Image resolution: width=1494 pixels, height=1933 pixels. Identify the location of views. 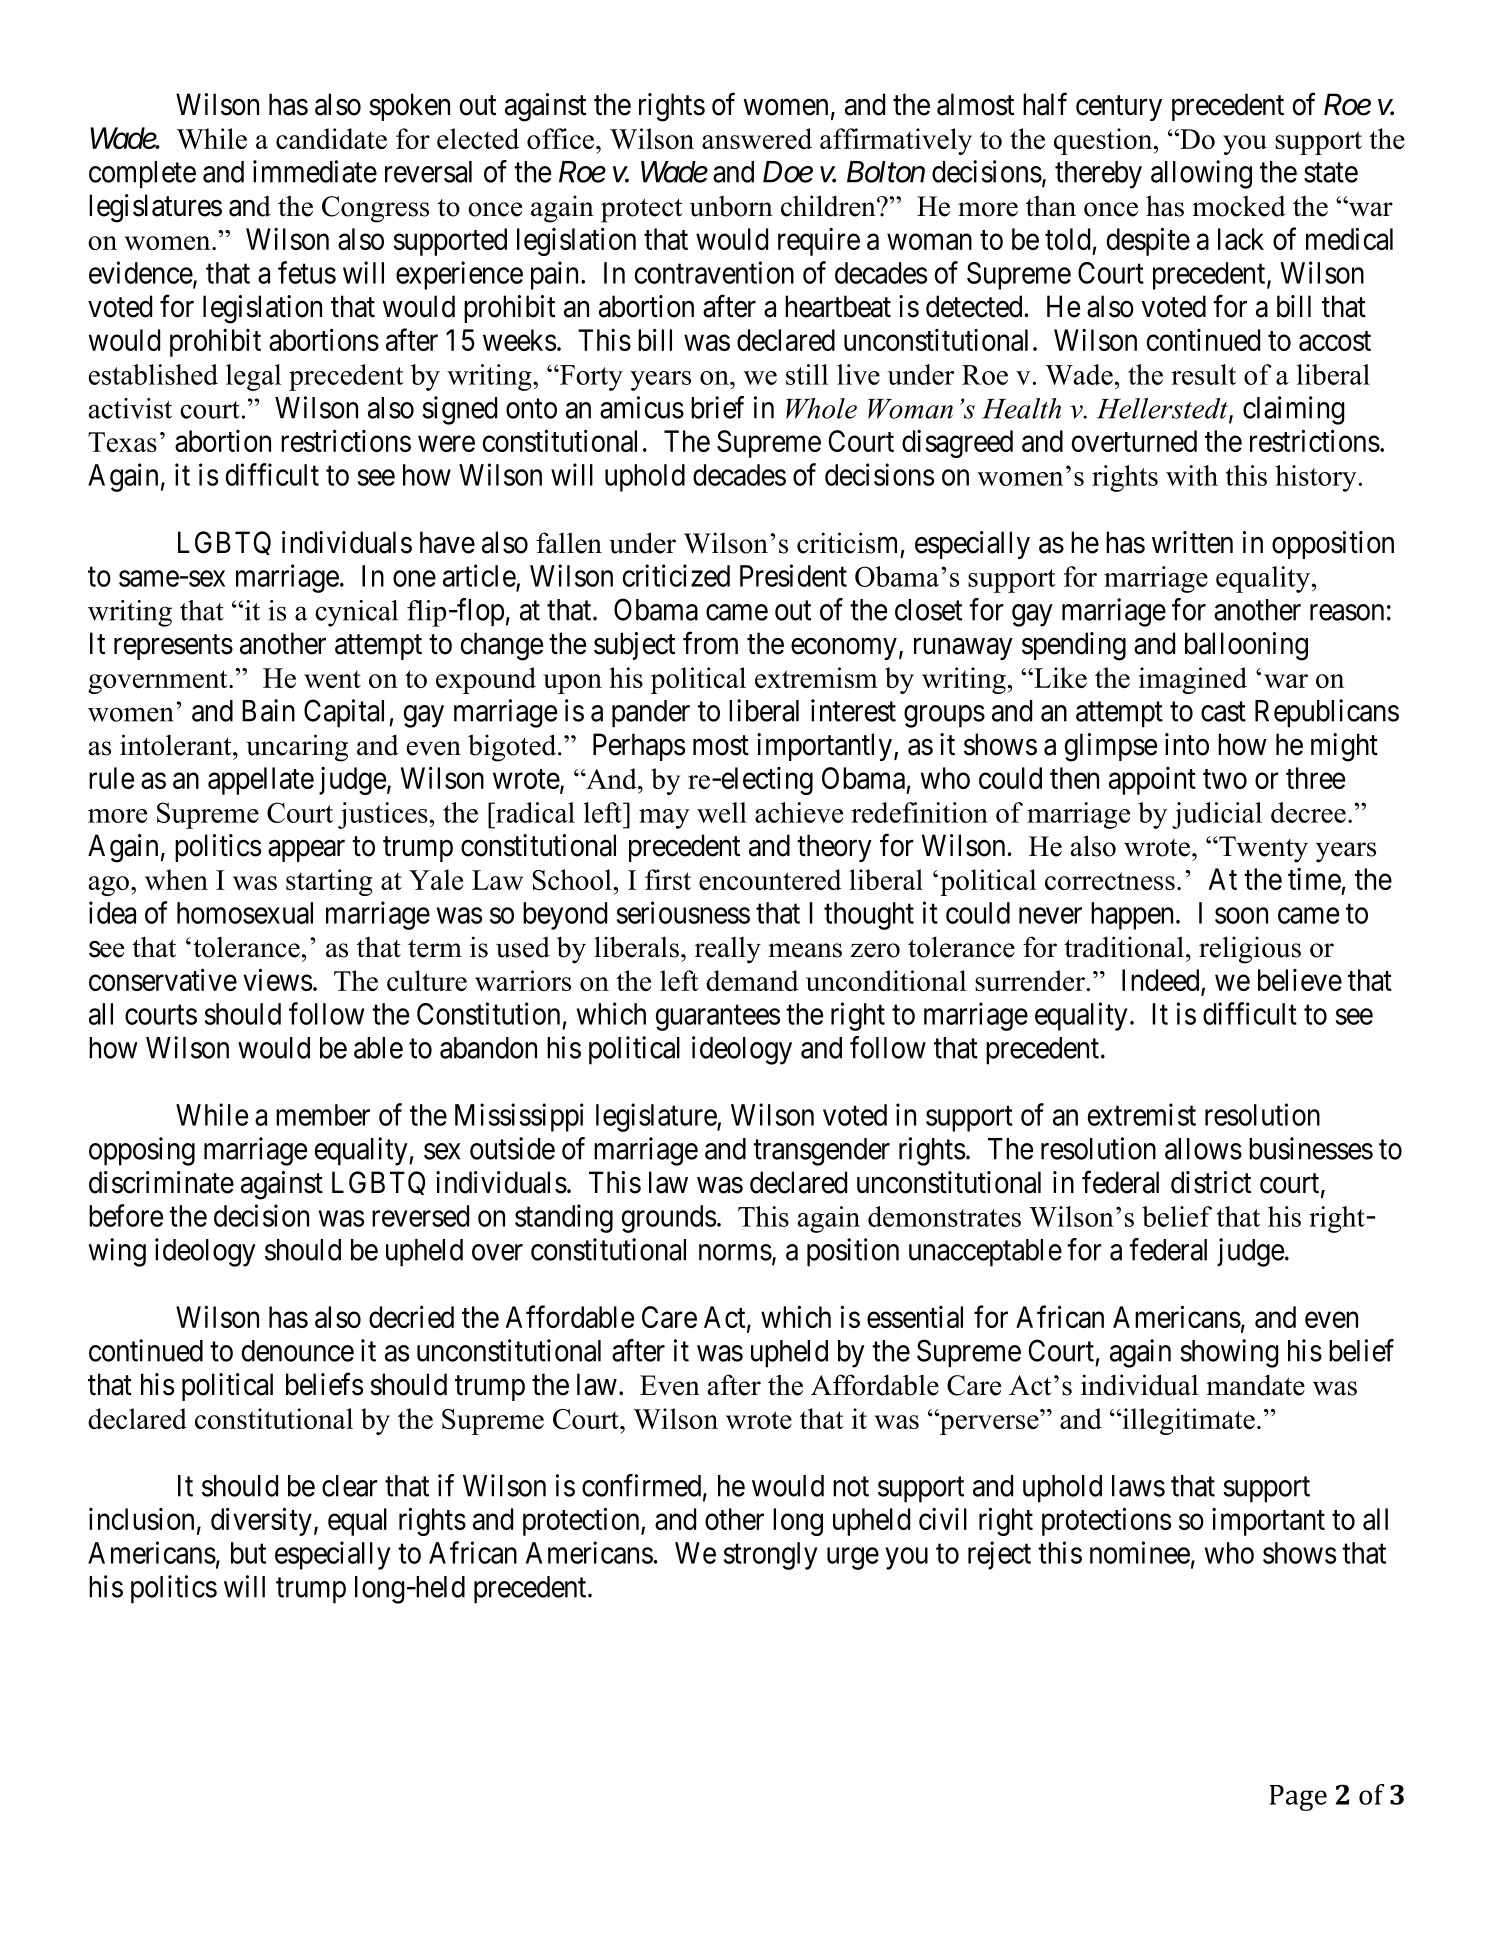
(277, 979).
